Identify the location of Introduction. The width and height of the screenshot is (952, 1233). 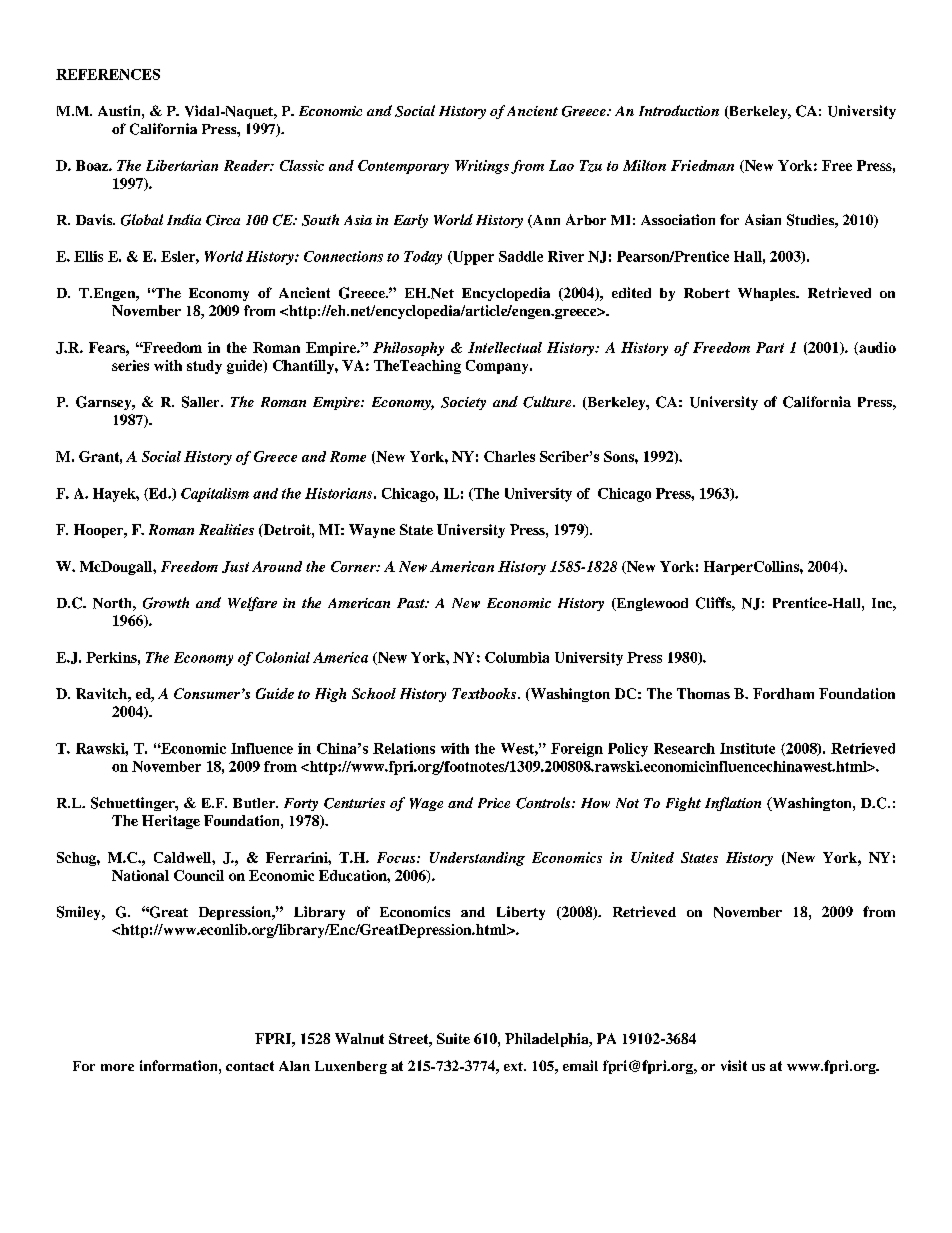
(679, 110).
